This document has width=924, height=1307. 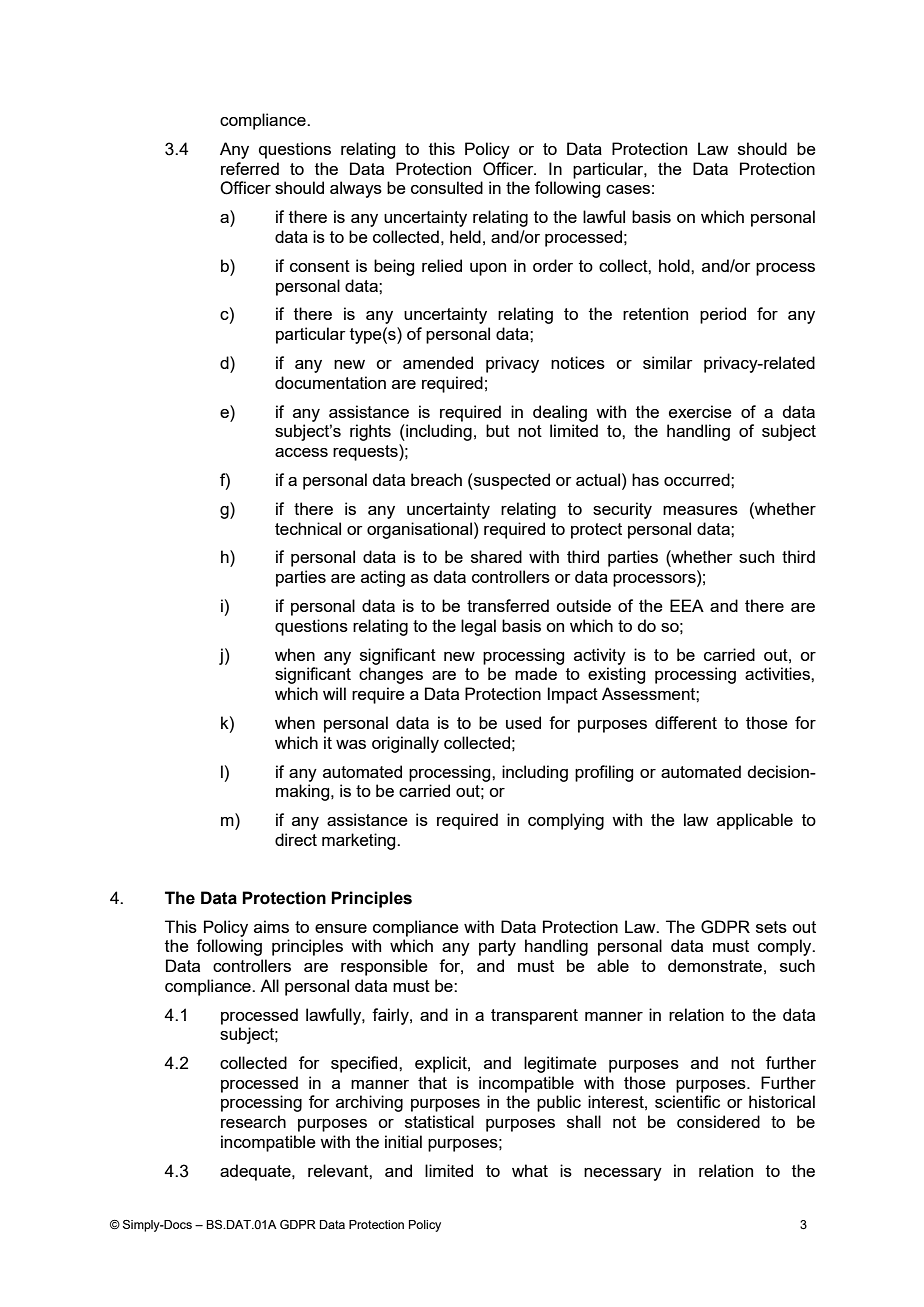 I want to click on held, so click(x=465, y=236).
